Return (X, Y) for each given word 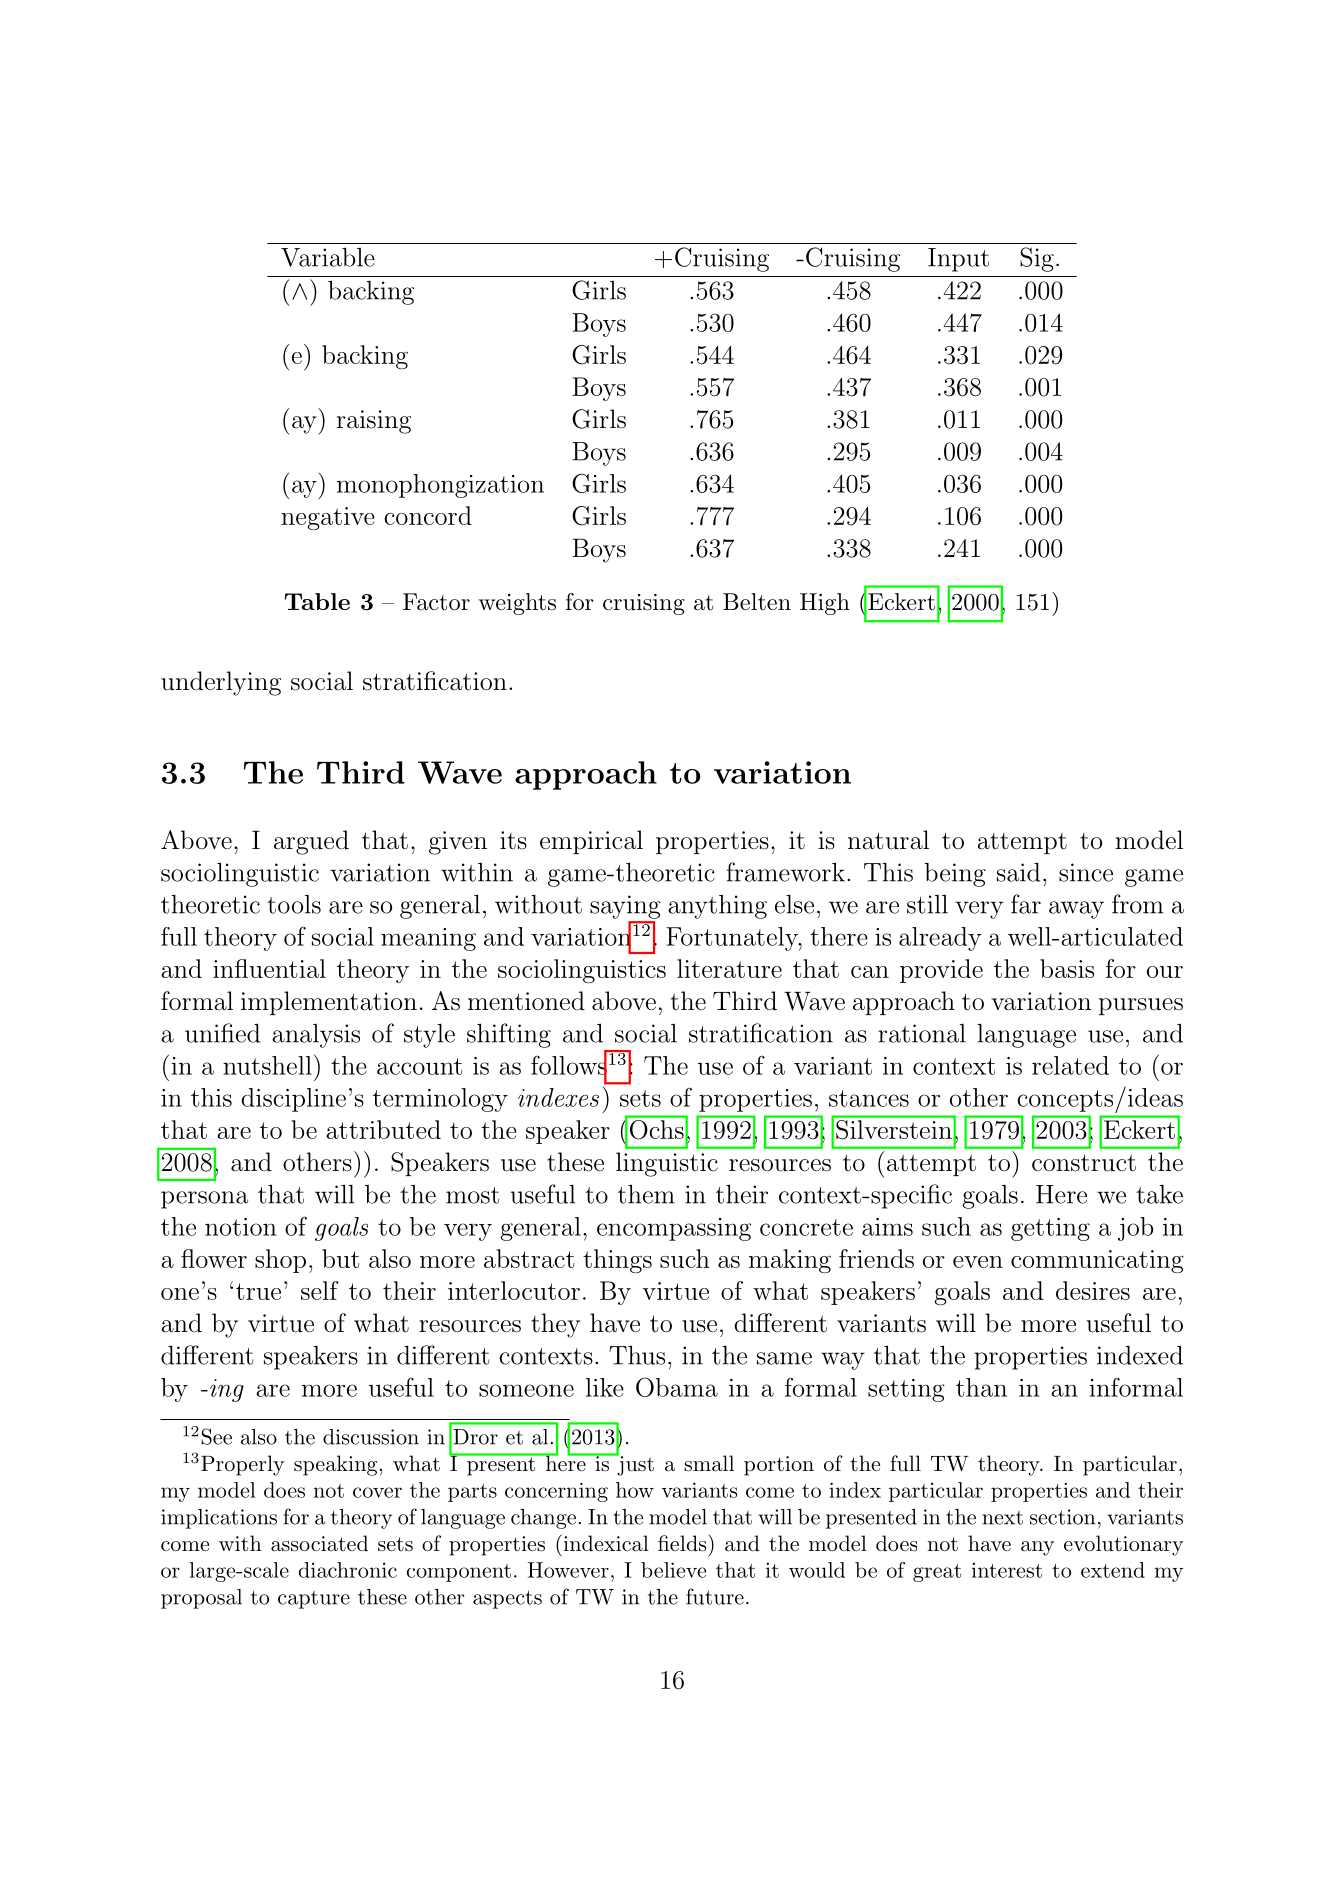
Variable (328, 257)
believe (673, 1570)
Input (958, 260)
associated (319, 1543)
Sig (1037, 259)
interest (1007, 1570)
